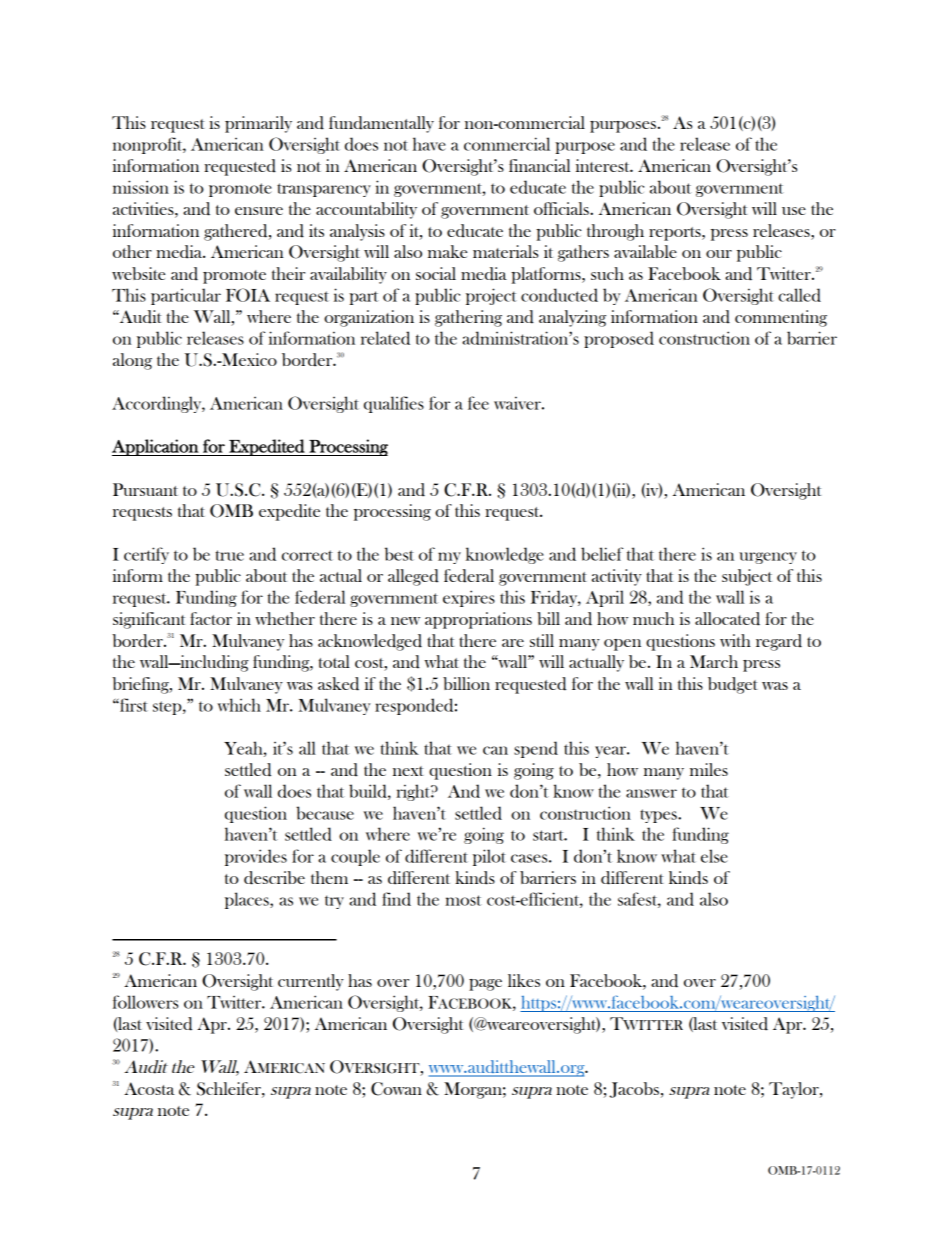 The height and width of the document is (1233, 952). What do you see at coordinates (719, 254) in the document?
I see `our` at bounding box center [719, 254].
